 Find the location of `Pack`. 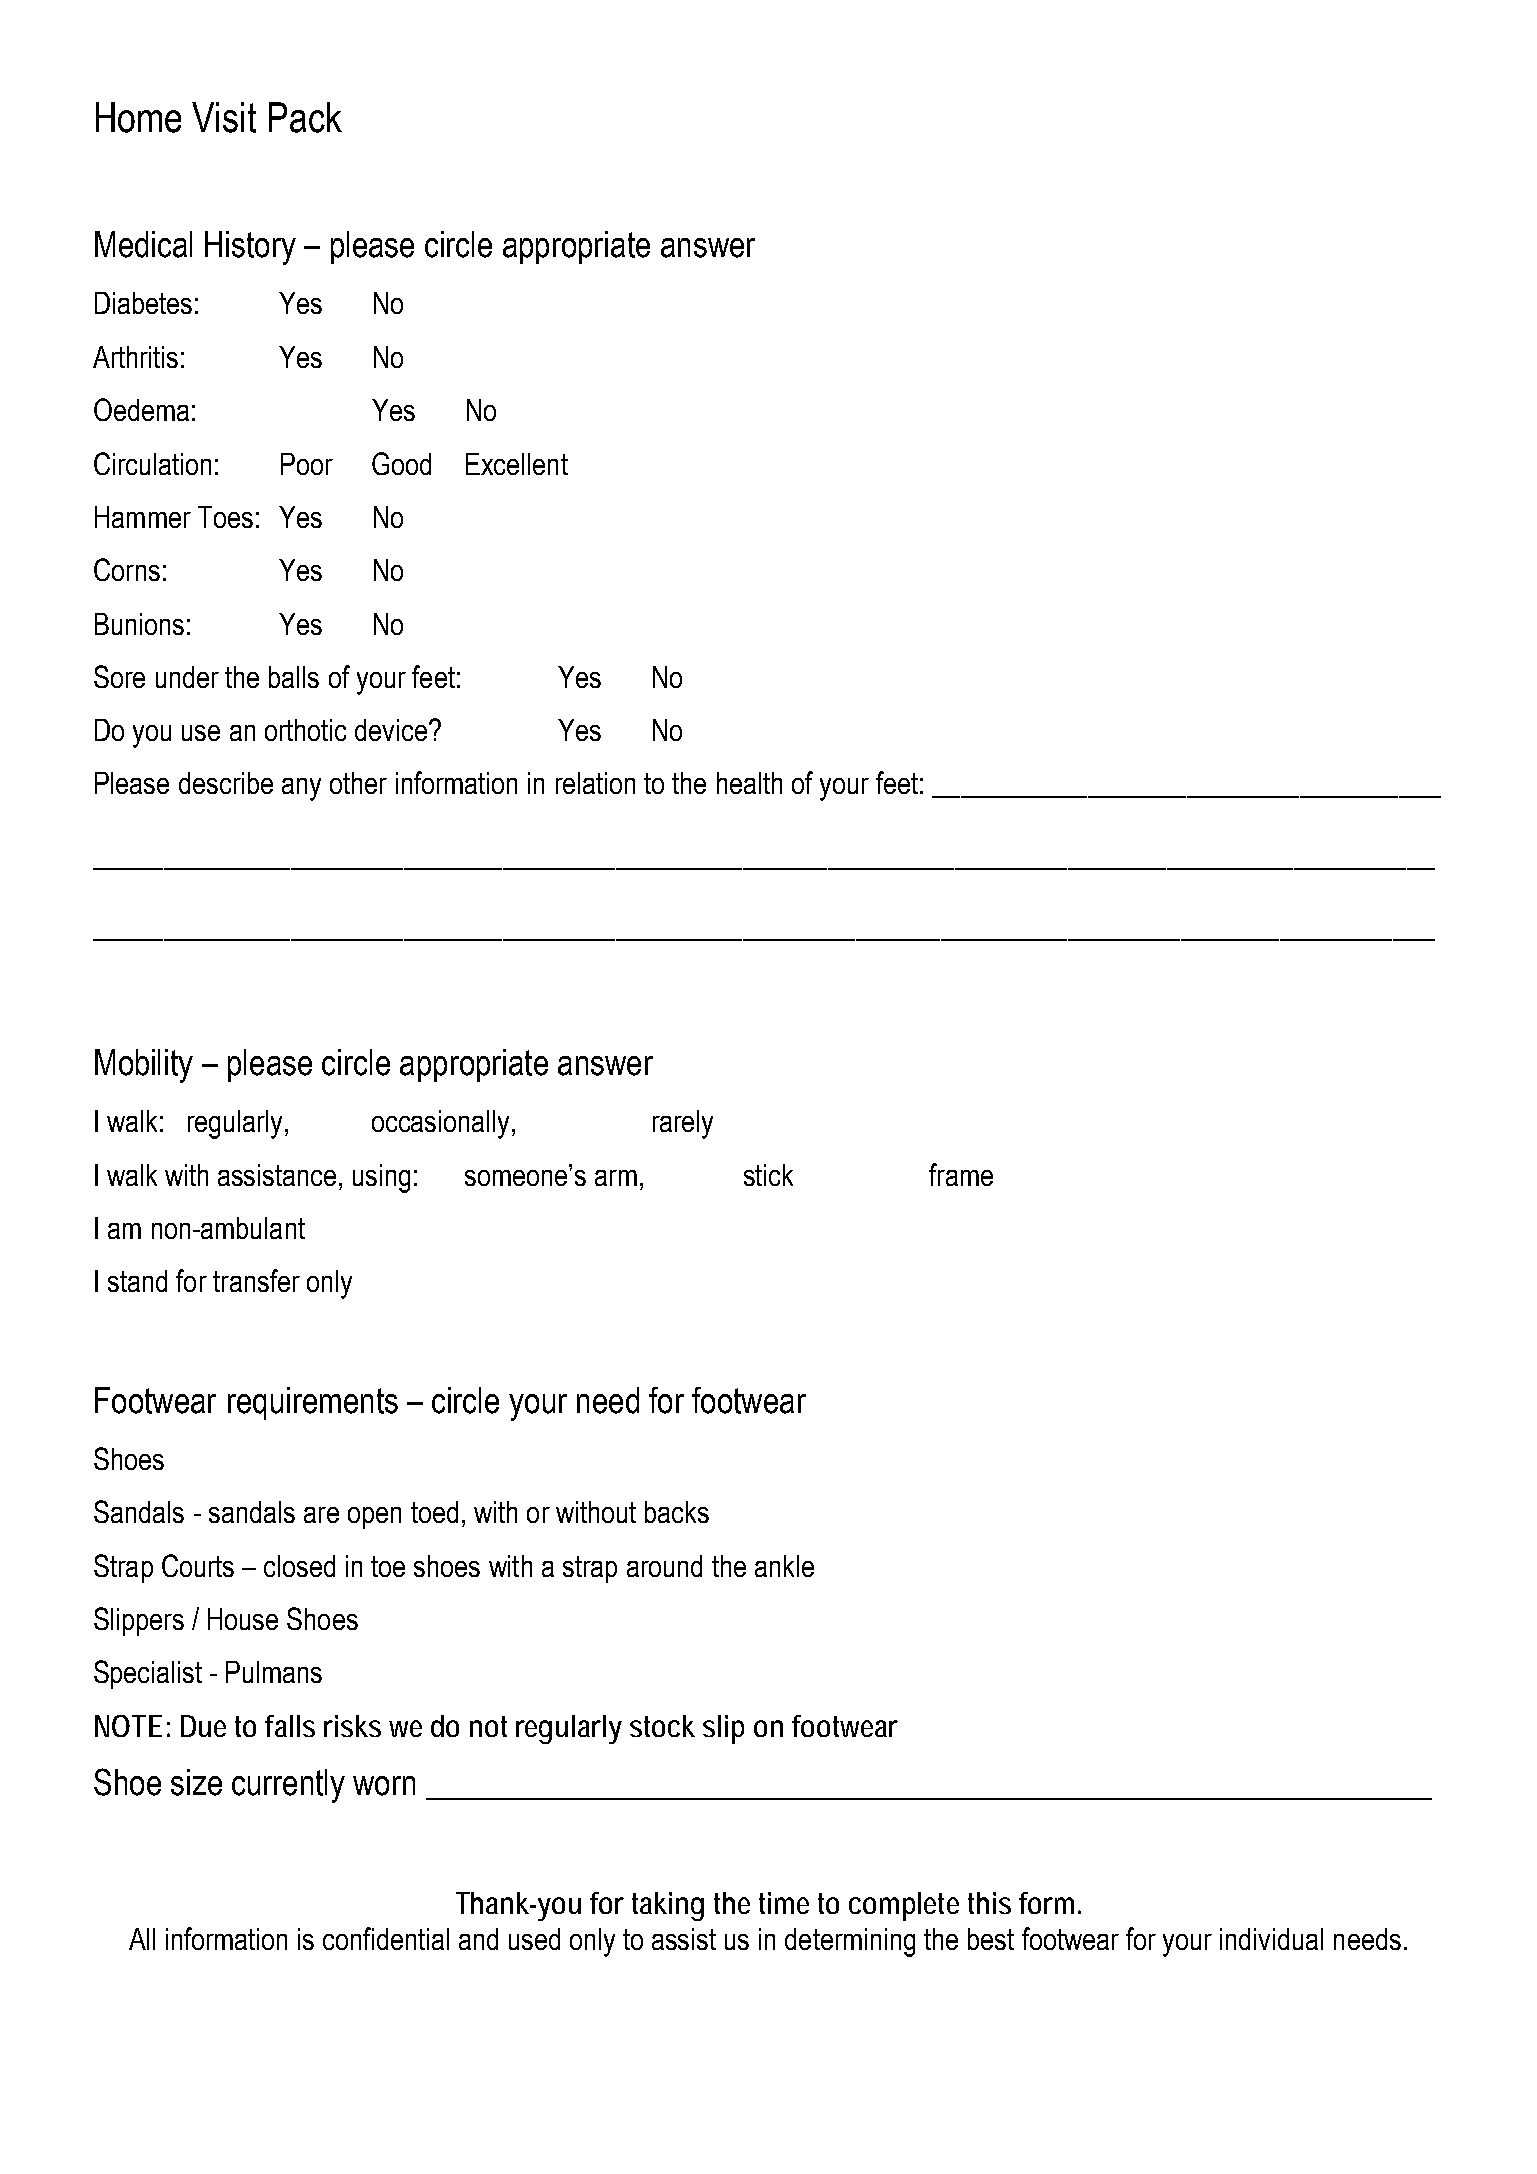

Pack is located at coordinates (305, 117).
